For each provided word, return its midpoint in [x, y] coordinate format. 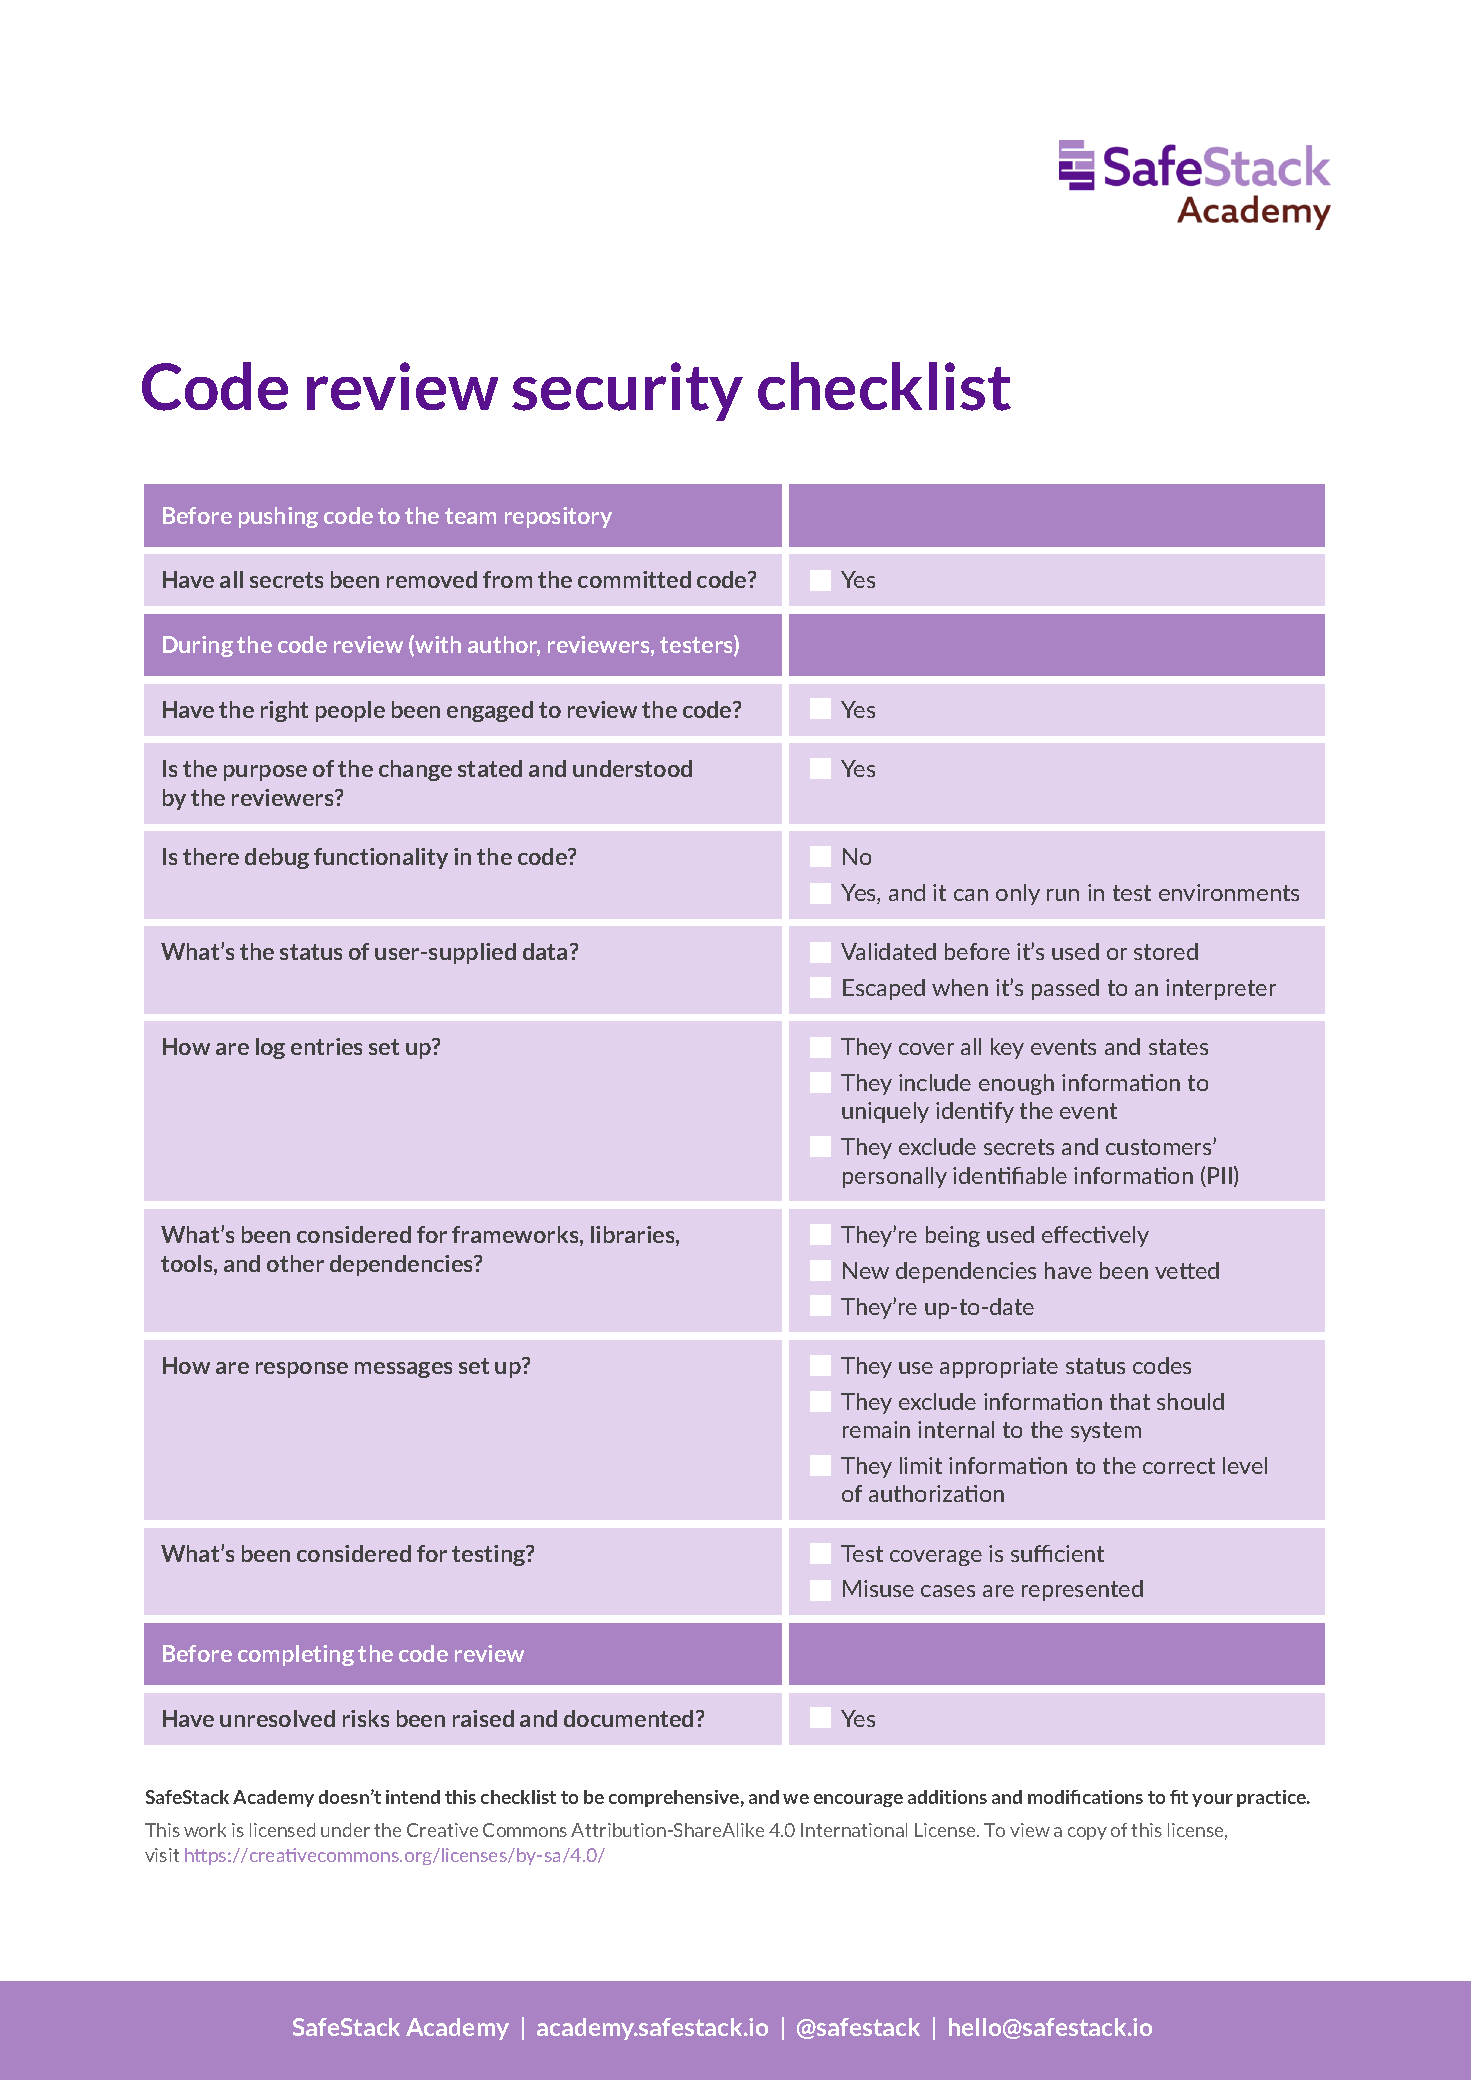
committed [634, 579]
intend [413, 1797]
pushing [278, 517]
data [545, 951]
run [1063, 895]
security [627, 391]
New [866, 1270]
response [302, 1370]
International [854, 1830]
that [1130, 1401]
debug [277, 858]
